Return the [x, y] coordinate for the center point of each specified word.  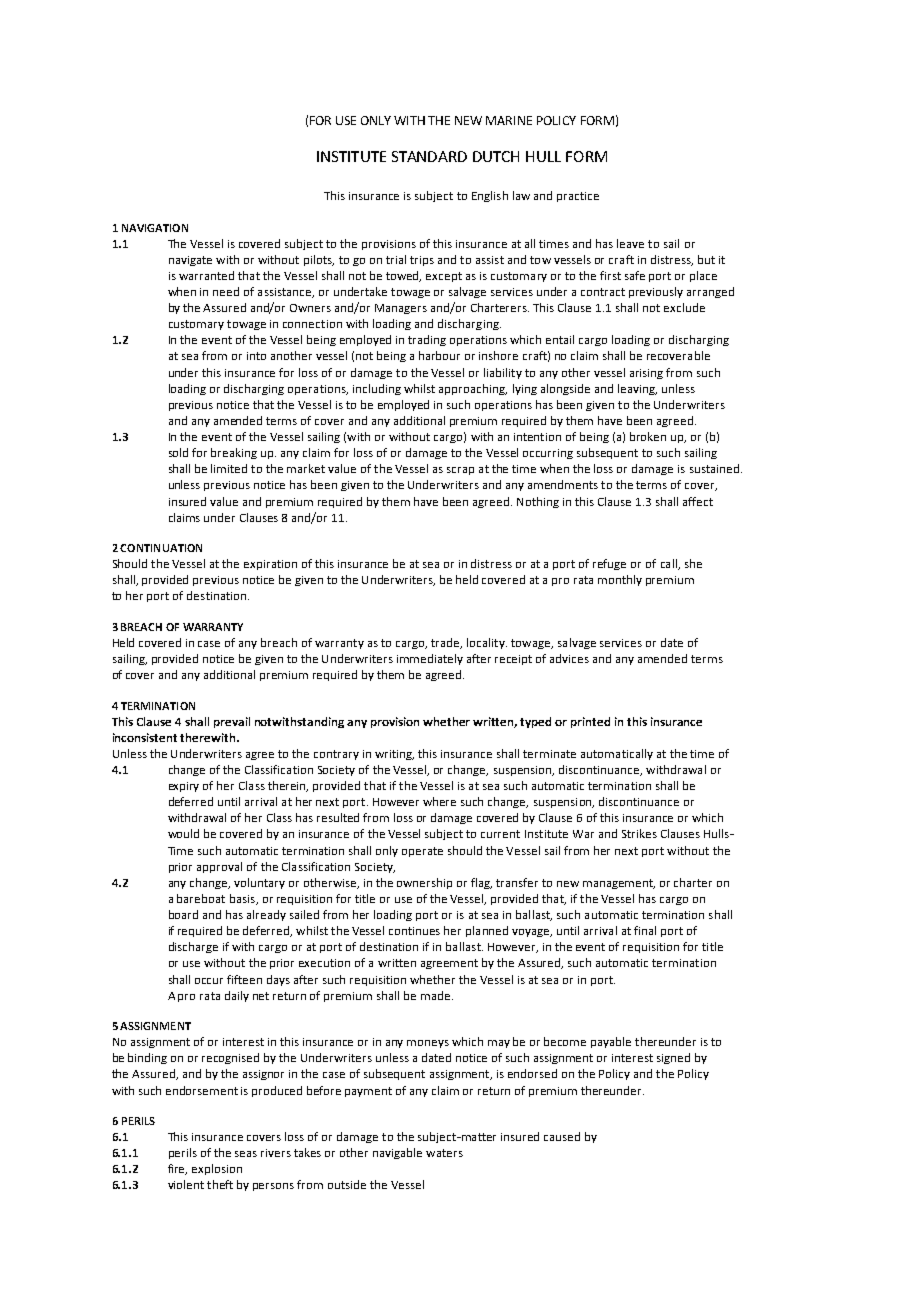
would [183, 833]
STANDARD [429, 156]
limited [229, 468]
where [439, 801]
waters [444, 1153]
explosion [217, 1169]
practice [578, 197]
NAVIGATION [155, 228]
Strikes [639, 833]
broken [648, 436]
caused [562, 1136]
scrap [460, 471]
